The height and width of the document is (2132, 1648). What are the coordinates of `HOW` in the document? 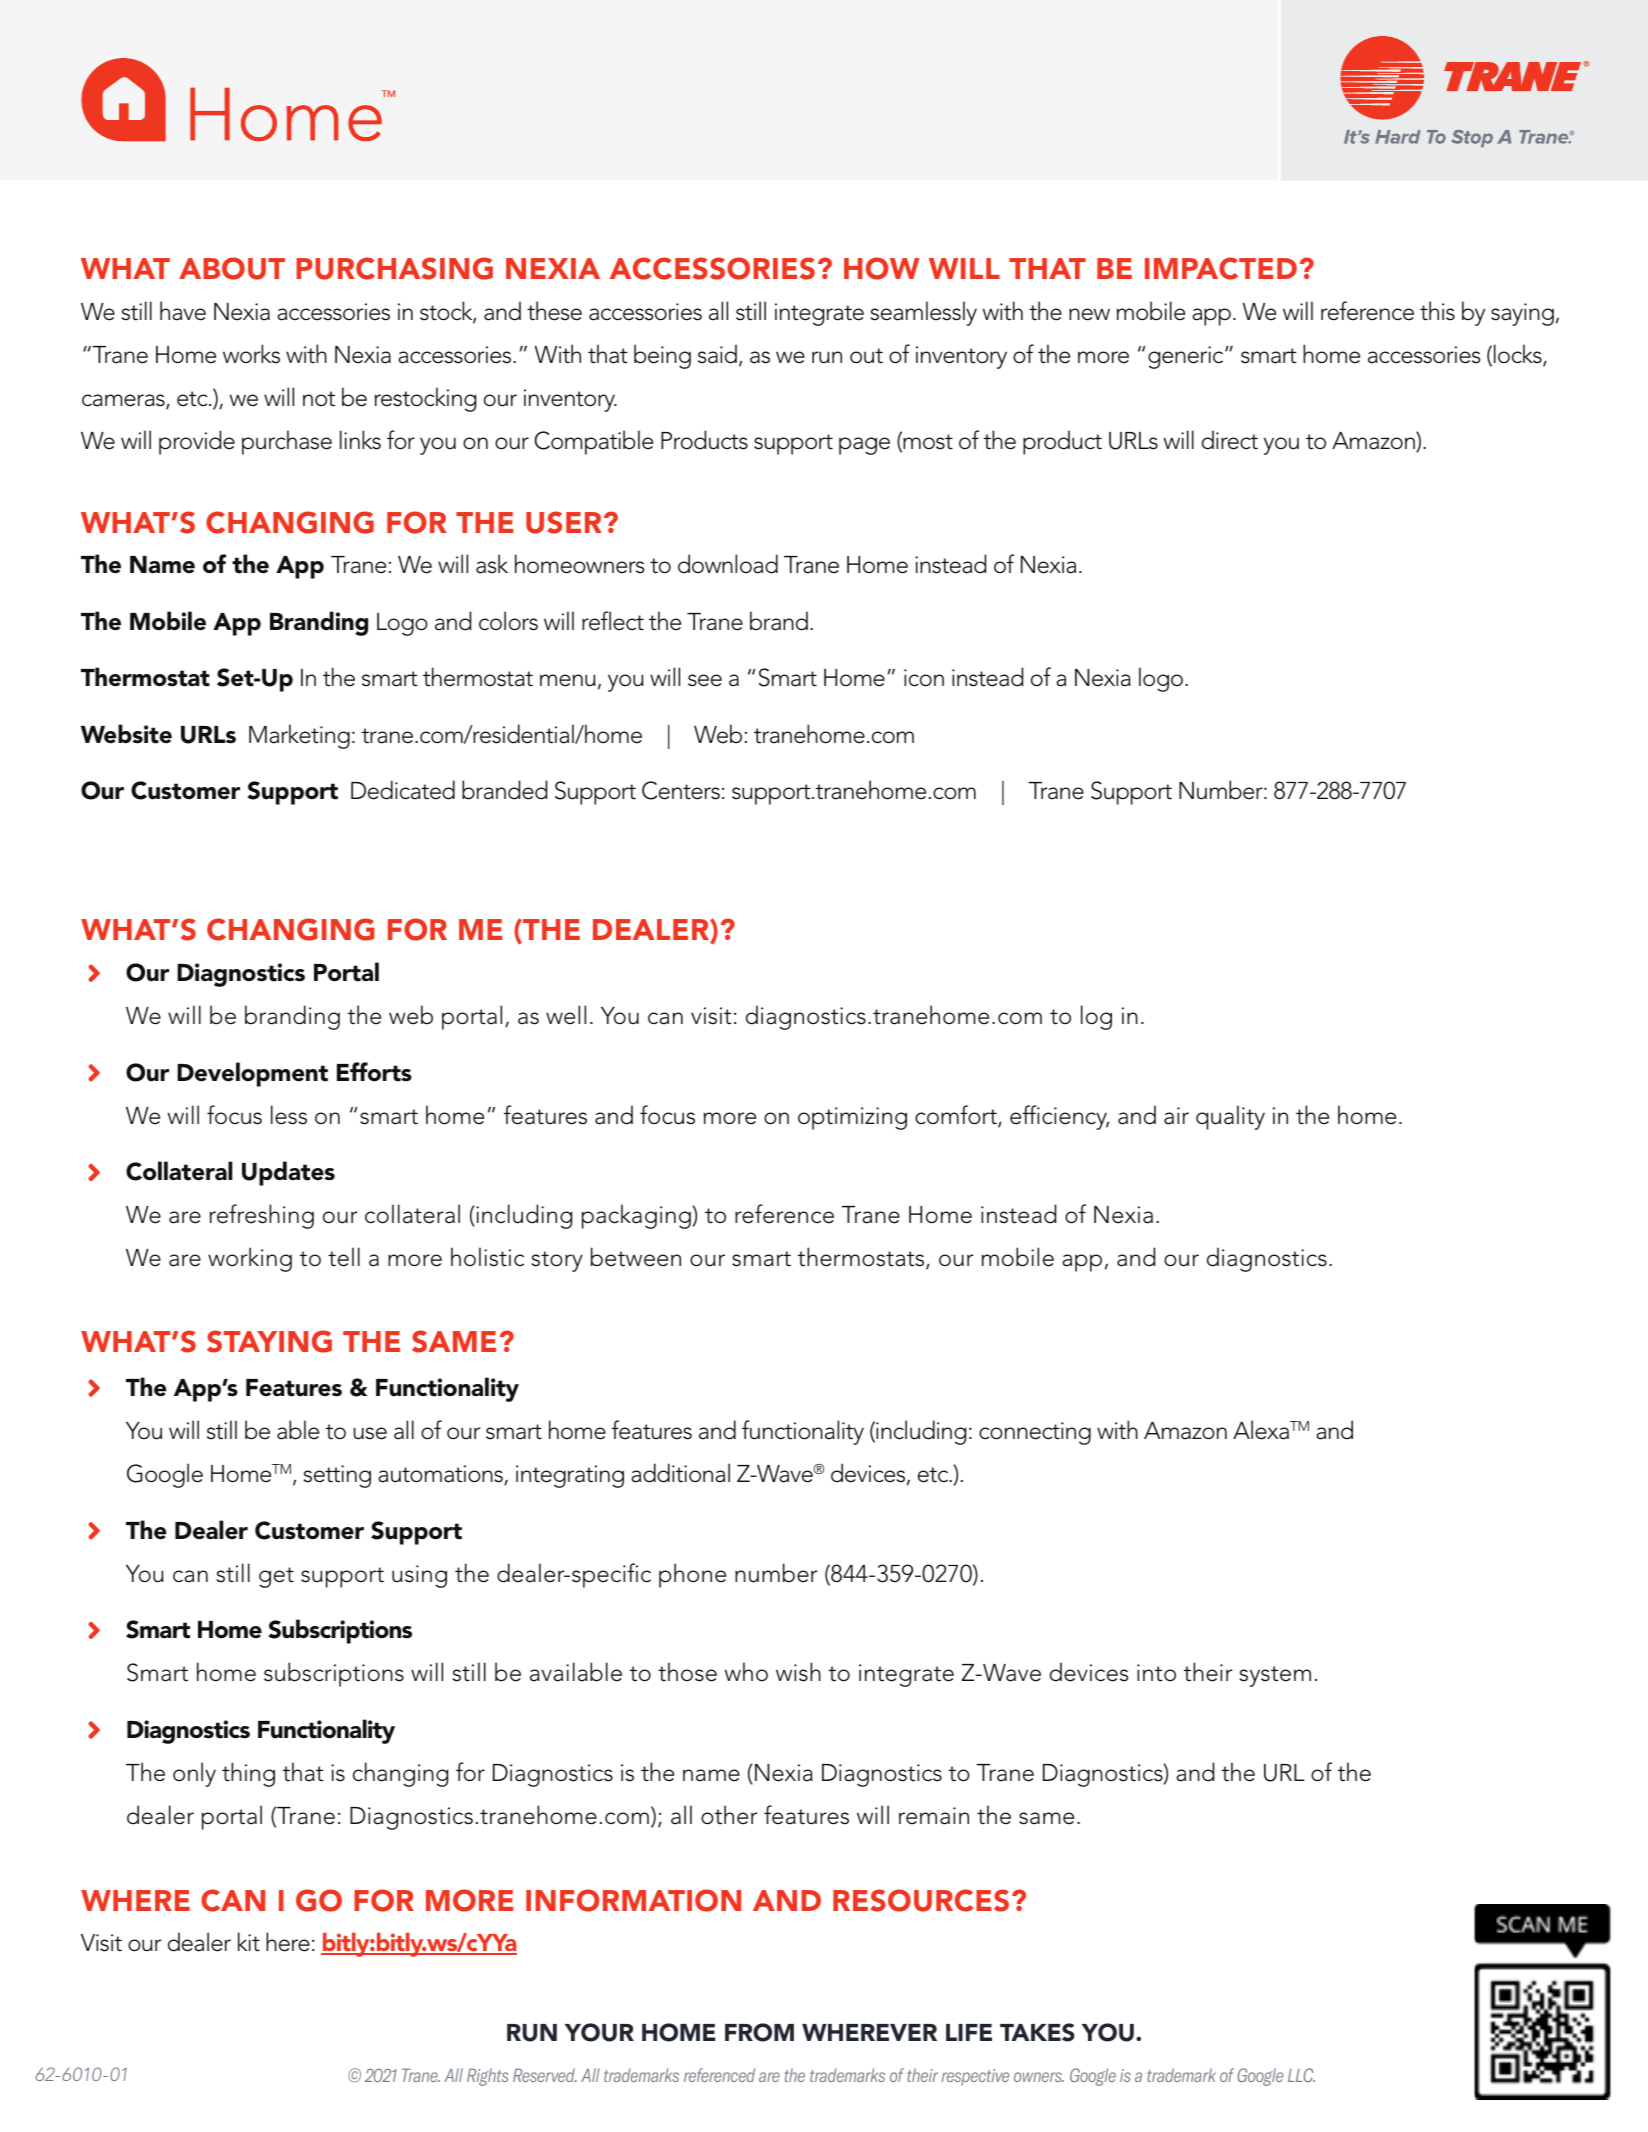 It's located at (881, 268).
